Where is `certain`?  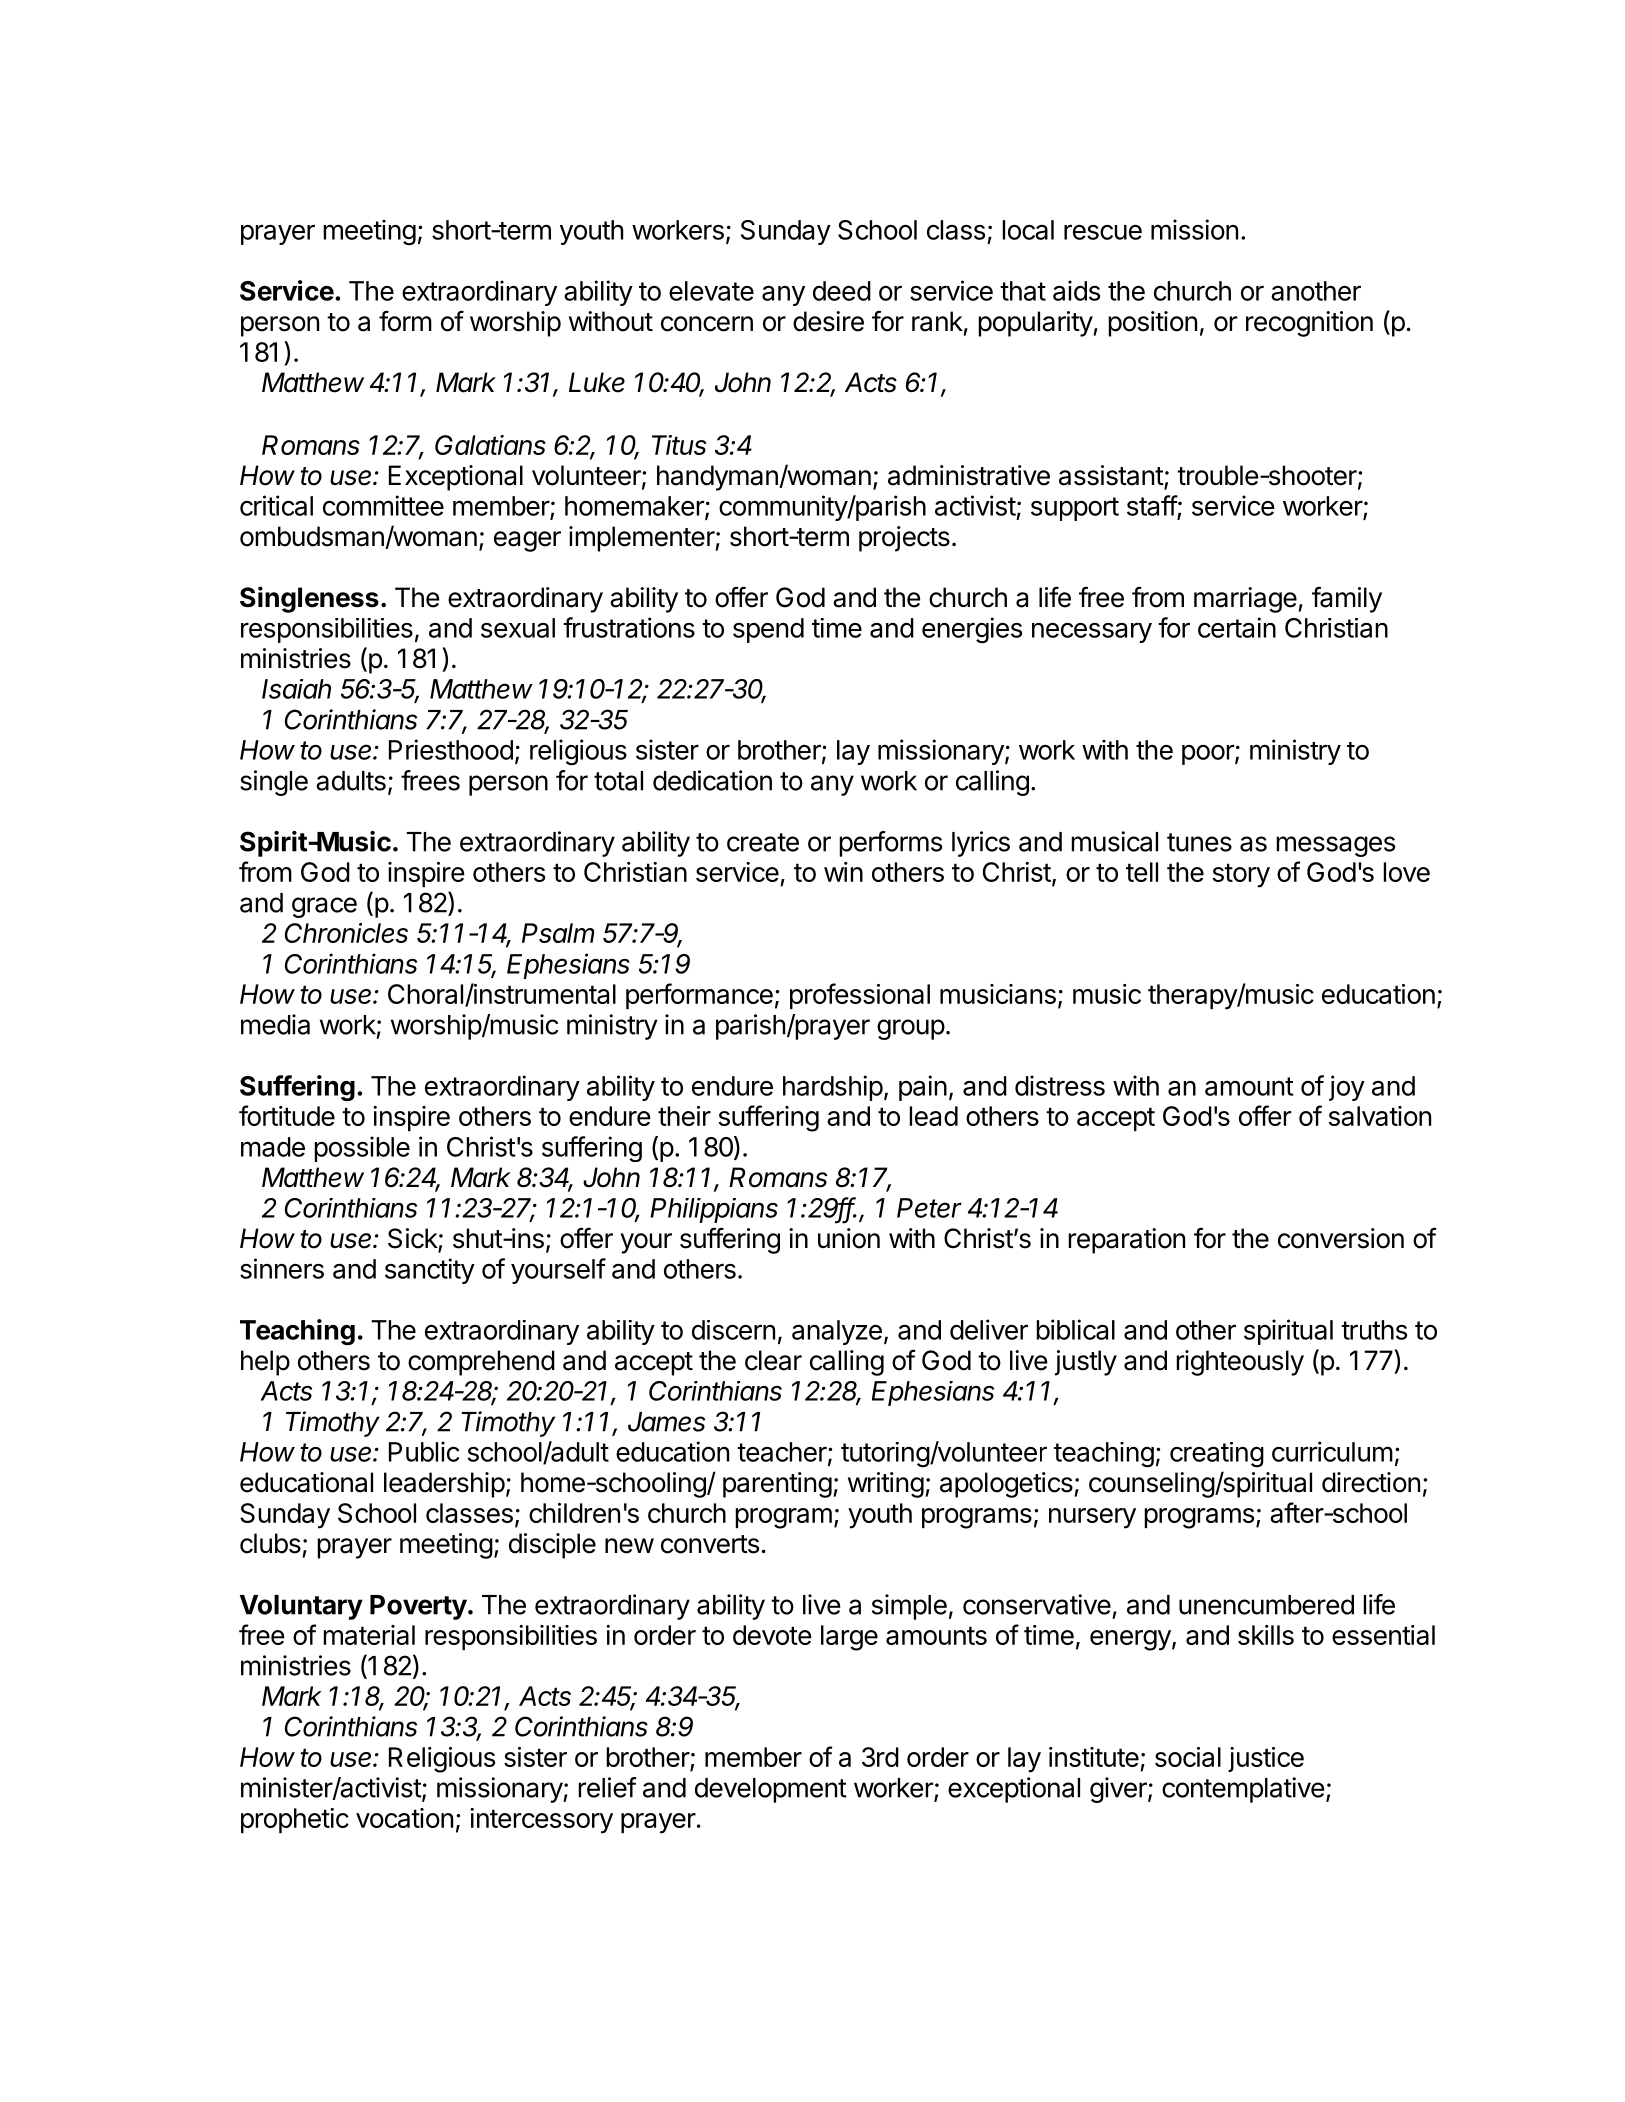 certain is located at coordinates (1237, 627).
